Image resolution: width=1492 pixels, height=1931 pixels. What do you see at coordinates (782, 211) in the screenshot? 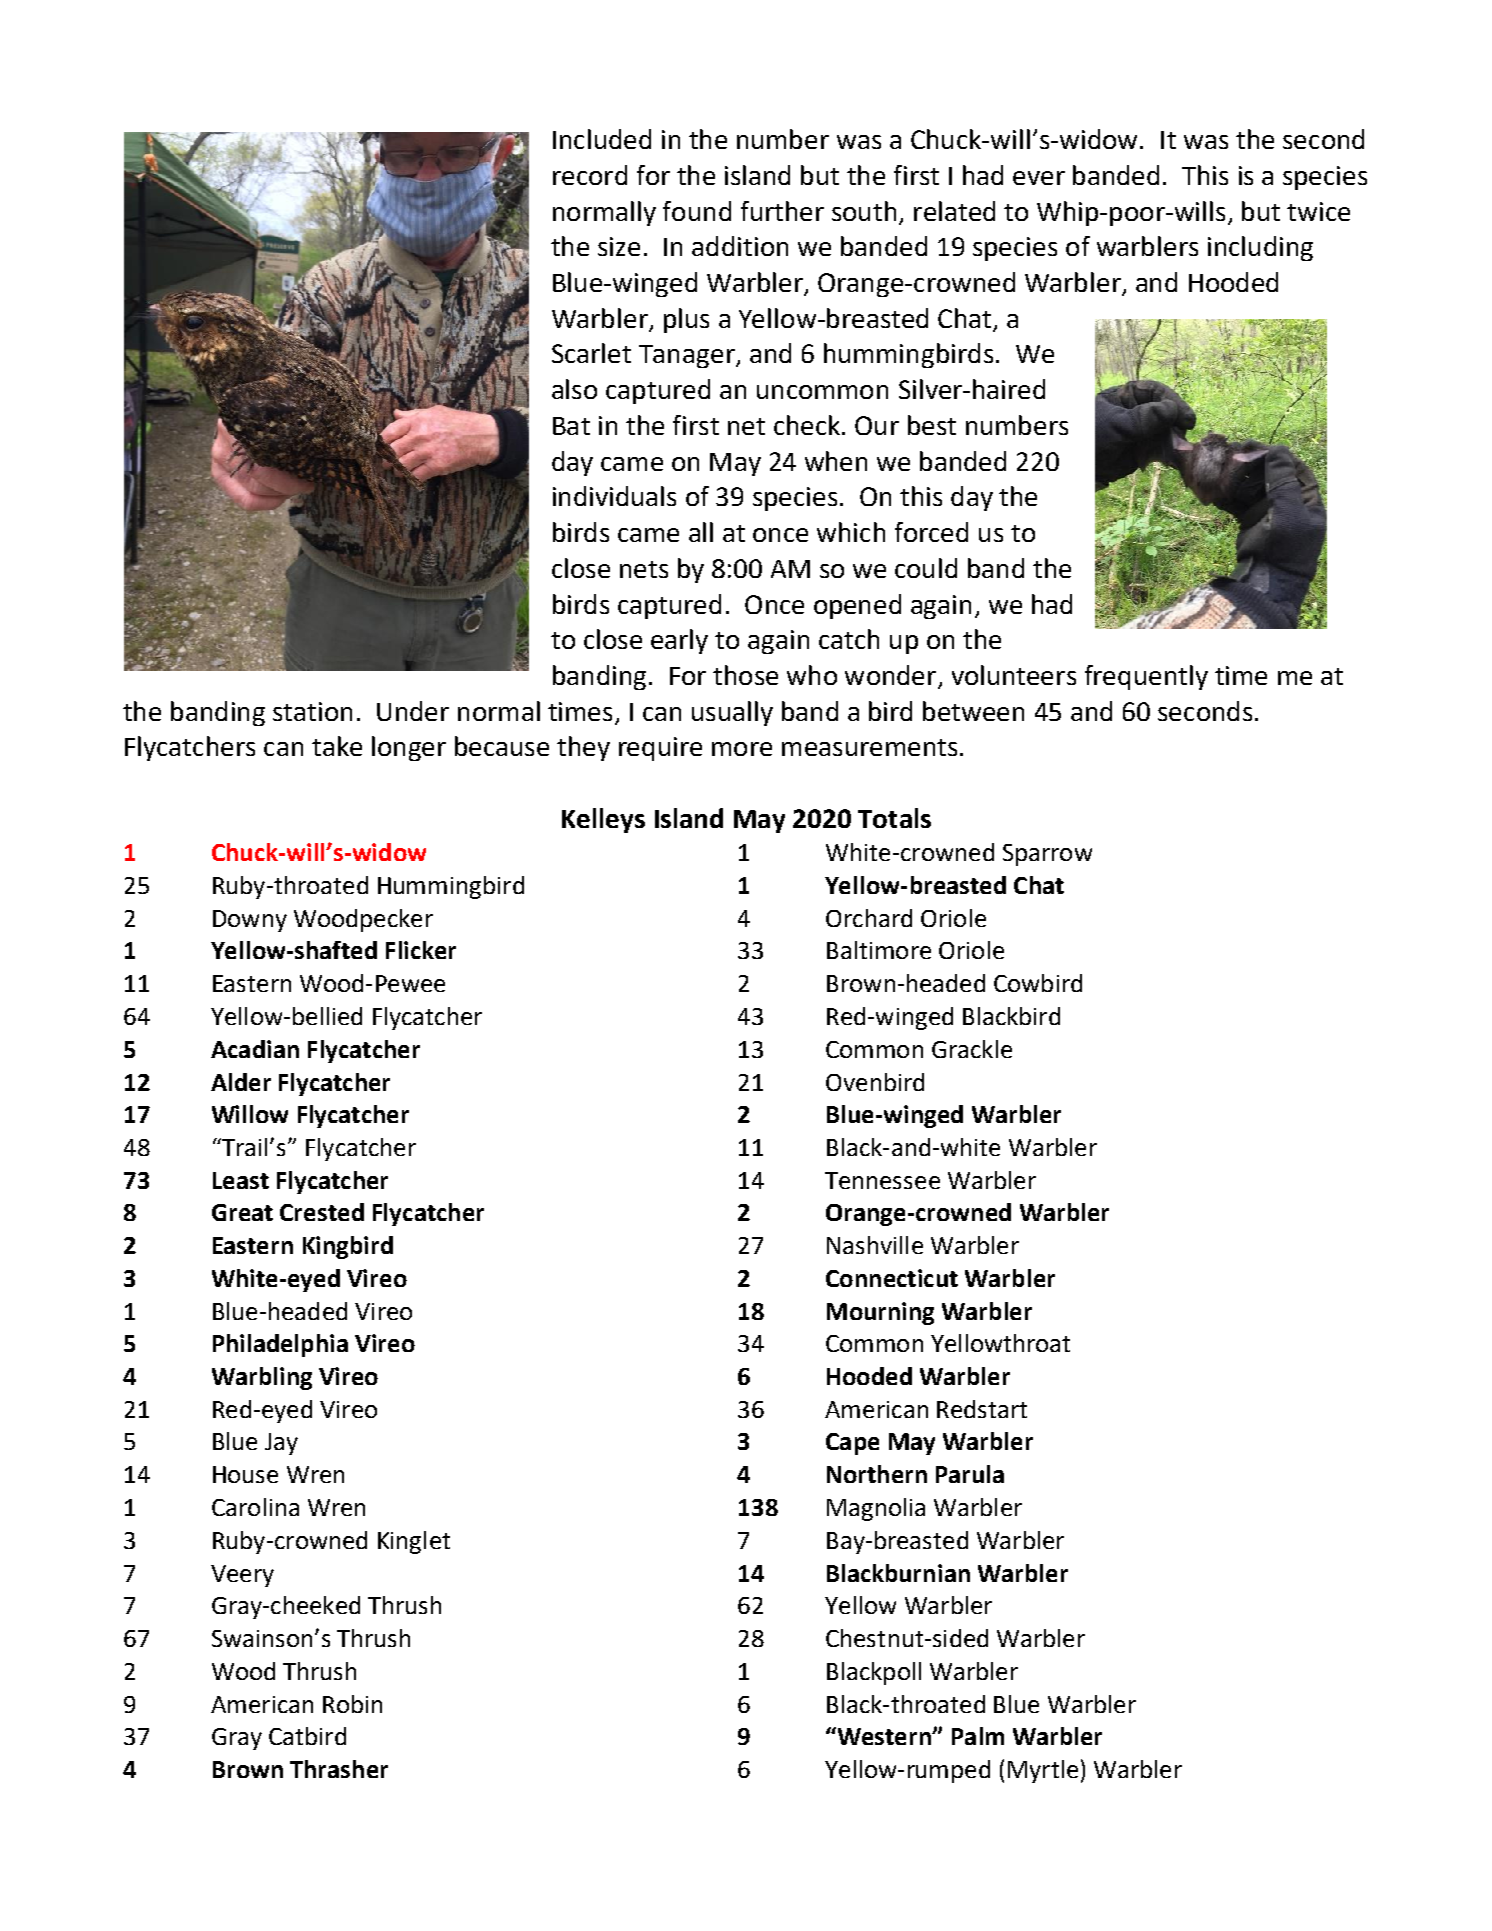
I see `further` at bounding box center [782, 211].
